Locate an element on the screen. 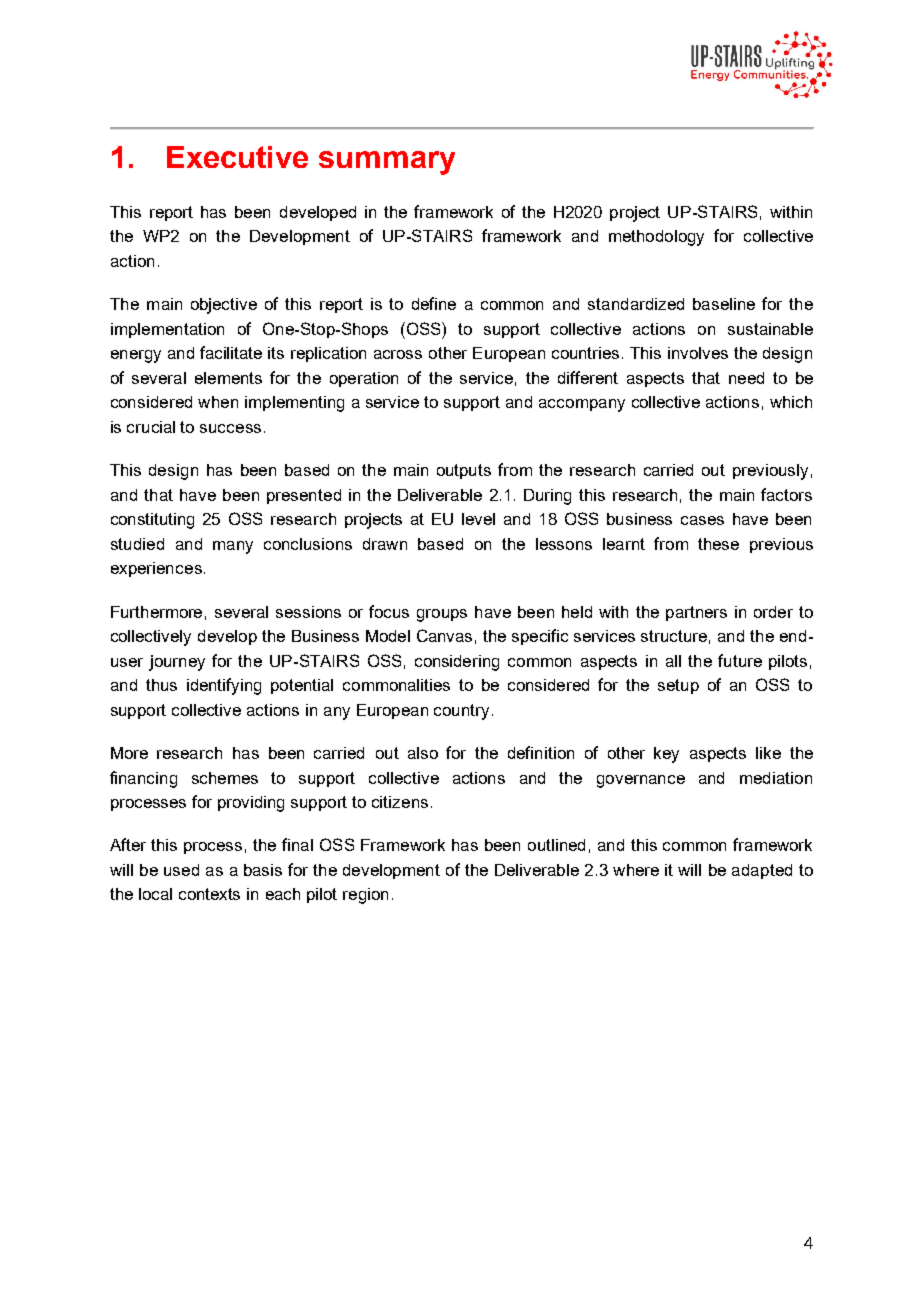 The height and width of the screenshot is (1308, 924). when is located at coordinates (218, 402).
